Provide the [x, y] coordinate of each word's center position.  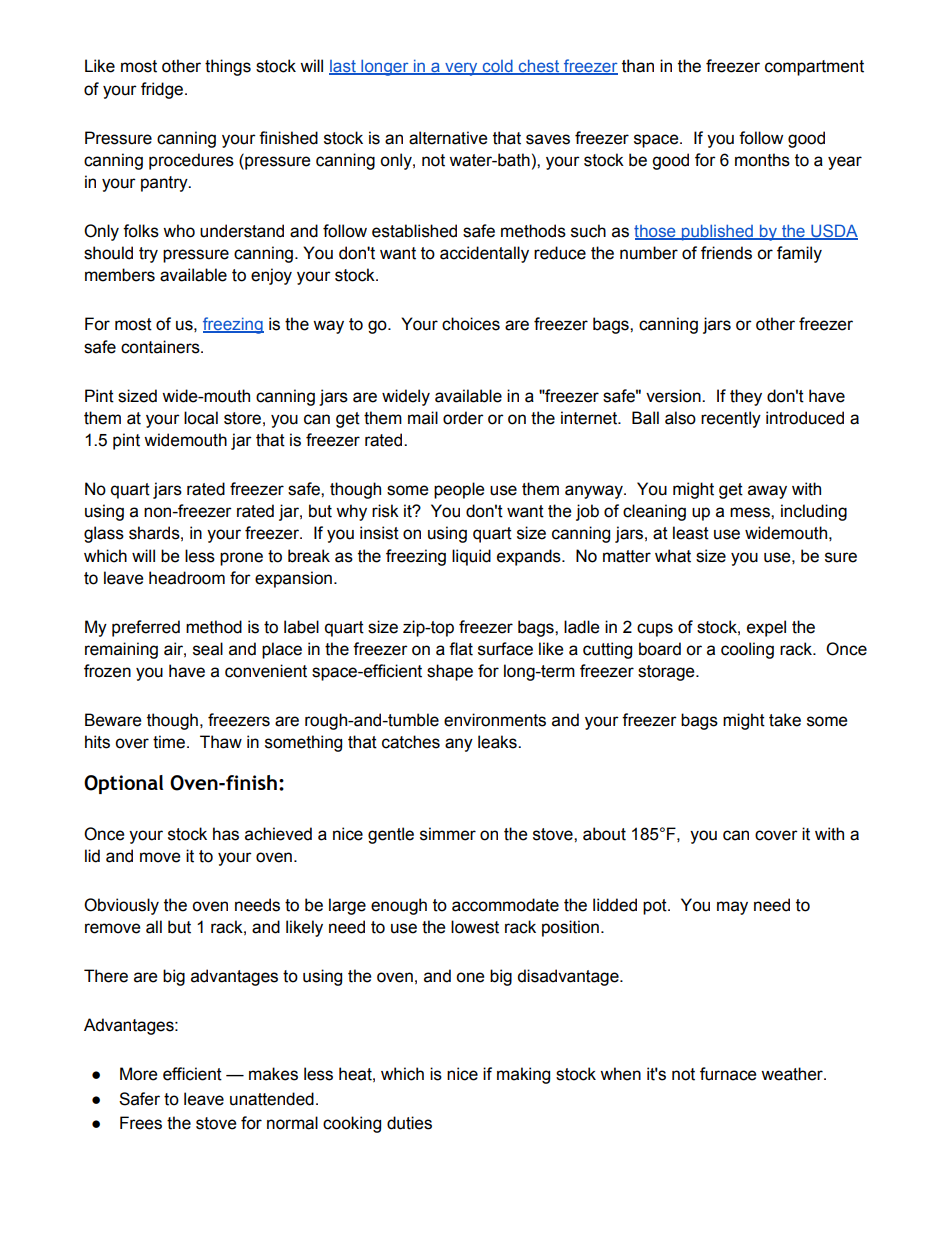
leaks [498, 742]
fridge [163, 90]
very [461, 69]
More [138, 1074]
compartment [814, 68]
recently [731, 419]
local [201, 418]
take [785, 720]
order [463, 418]
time [169, 742]
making [523, 1075]
